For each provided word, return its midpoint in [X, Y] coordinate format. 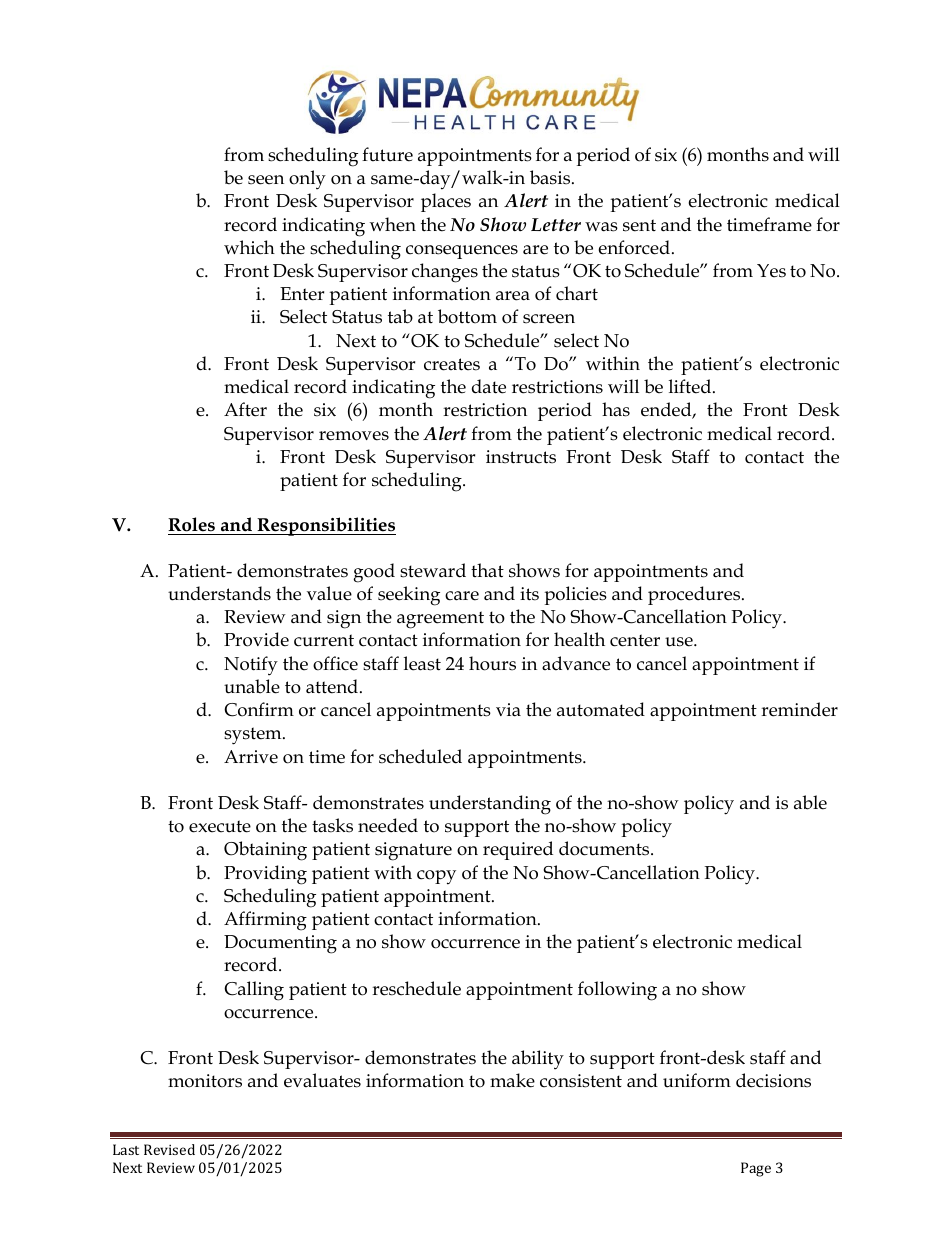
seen [266, 180]
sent [639, 225]
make [512, 1080]
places [446, 202]
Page [756, 1169]
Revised [169, 1149]
